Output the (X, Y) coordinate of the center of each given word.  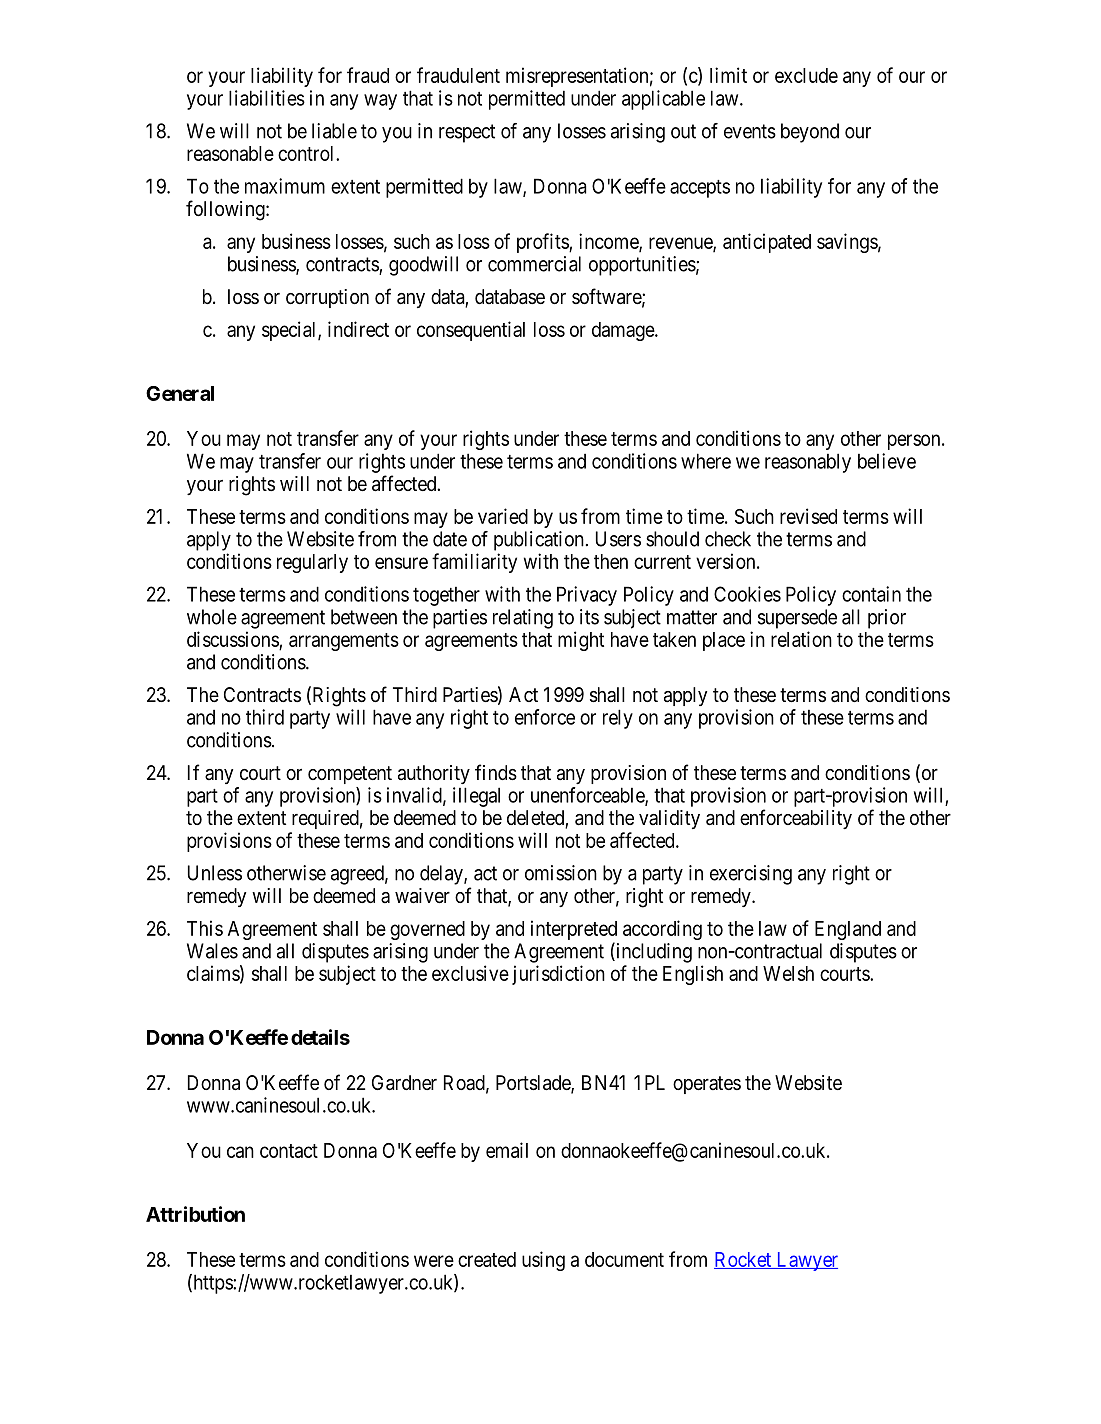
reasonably (808, 463)
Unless (215, 873)
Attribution (195, 1214)
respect (467, 133)
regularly (312, 563)
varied (503, 516)
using (543, 1261)
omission (561, 873)
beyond (810, 133)
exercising (751, 875)
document (624, 1259)
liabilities (267, 98)
